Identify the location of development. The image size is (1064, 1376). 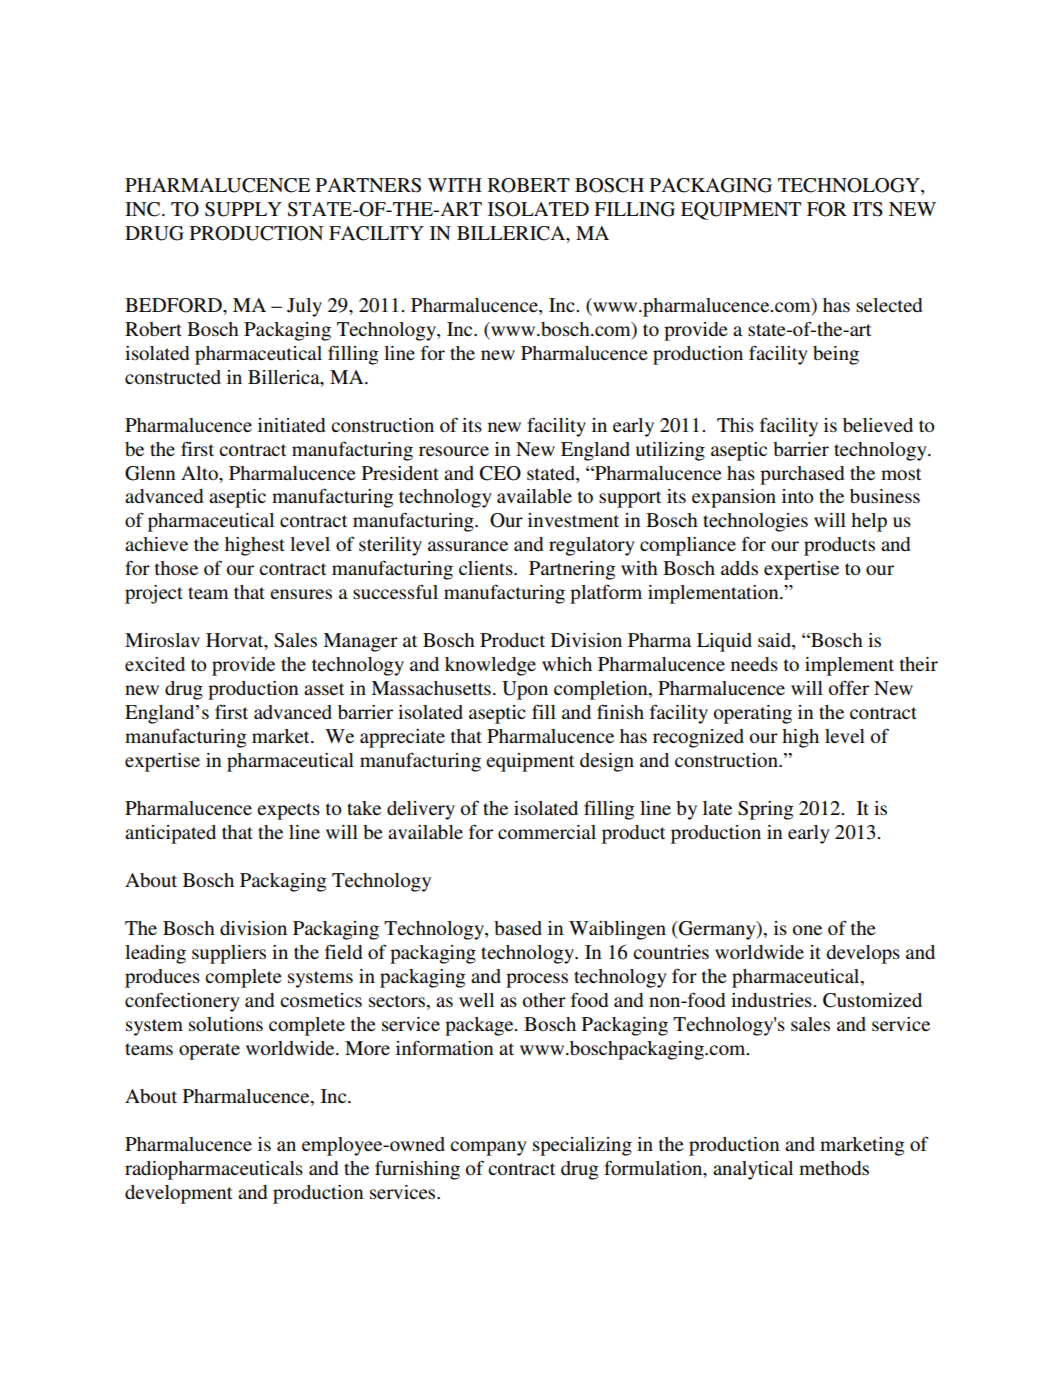
(178, 1194).
